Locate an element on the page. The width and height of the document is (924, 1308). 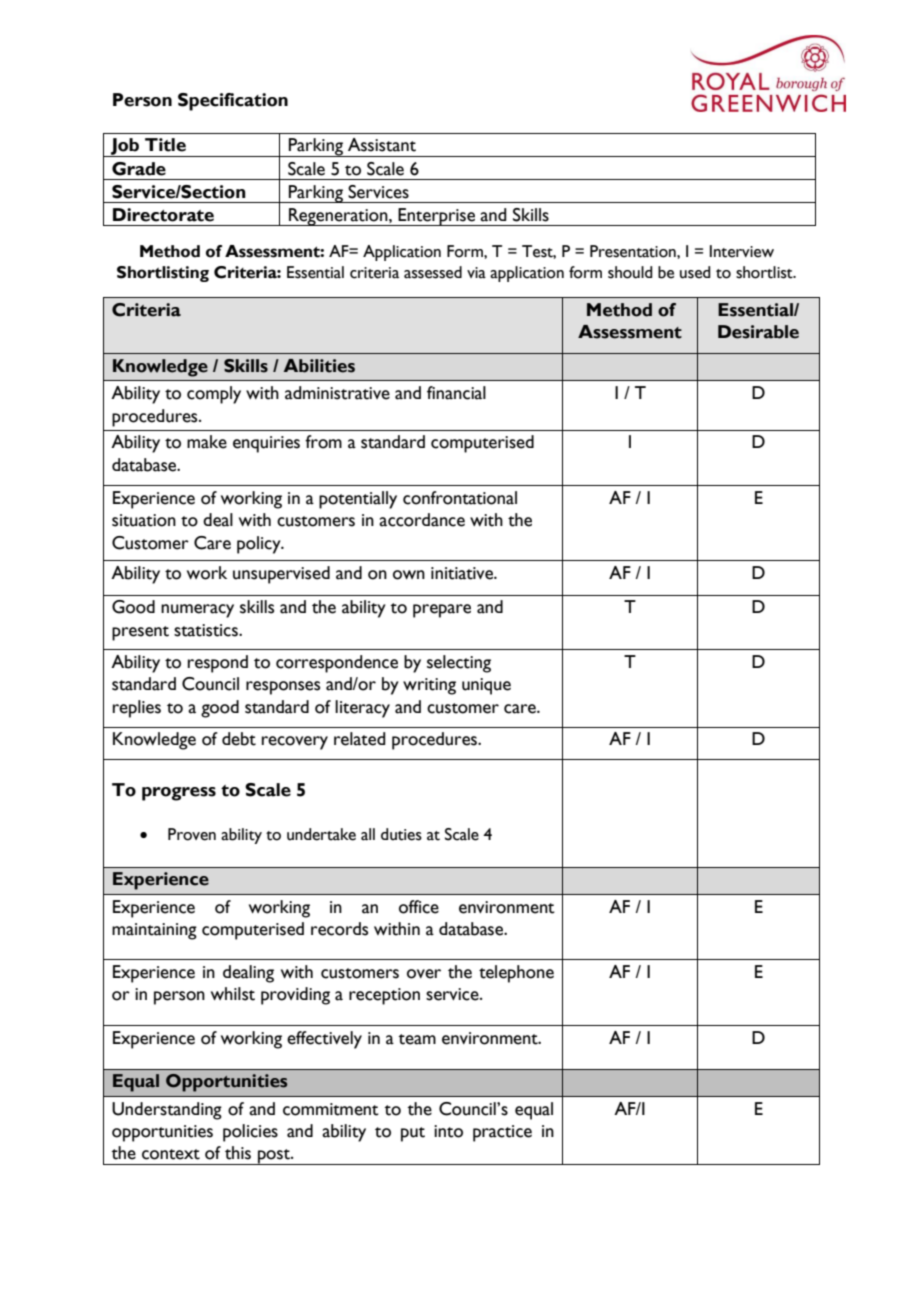
comply is located at coordinates (214, 395).
